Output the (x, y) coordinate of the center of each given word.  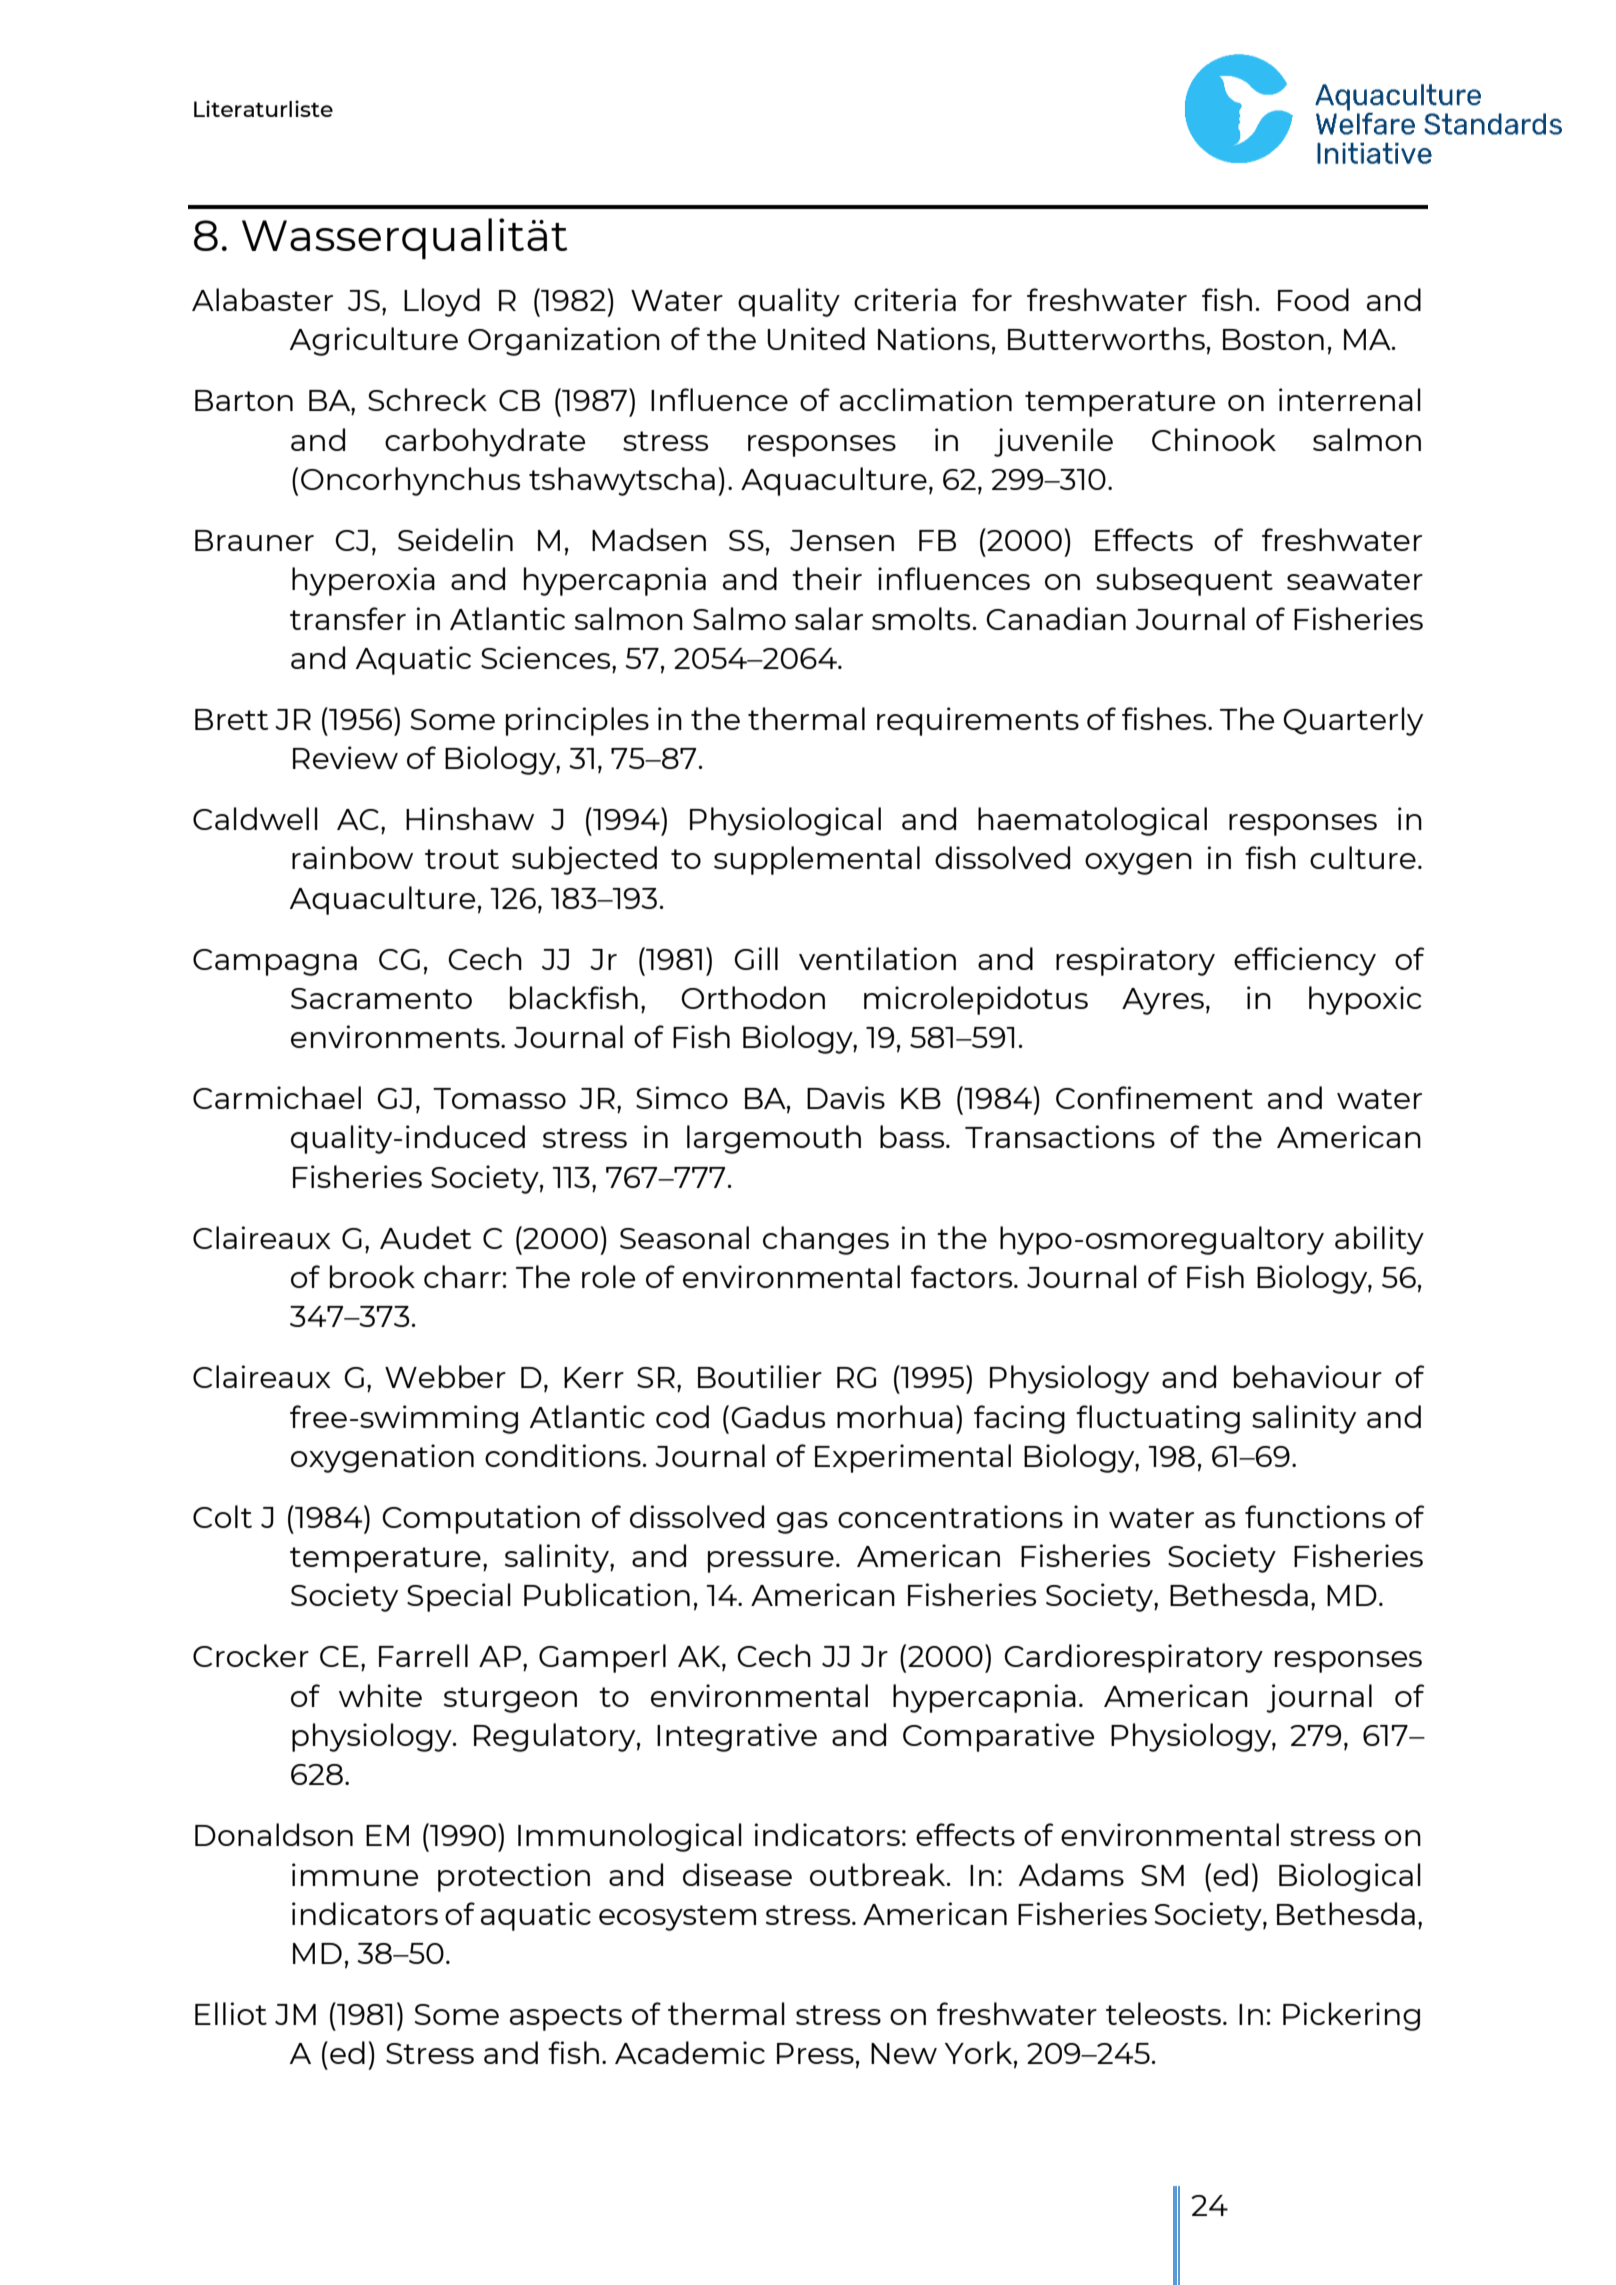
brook (372, 1276)
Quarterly (1353, 721)
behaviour (1308, 1376)
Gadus (778, 1416)
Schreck (427, 399)
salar (829, 618)
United (816, 338)
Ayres (1163, 1001)
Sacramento (381, 998)
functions (1315, 1516)
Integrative (737, 1737)
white (380, 1695)
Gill (756, 958)
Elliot (231, 2013)
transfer (348, 618)
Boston (1273, 339)
